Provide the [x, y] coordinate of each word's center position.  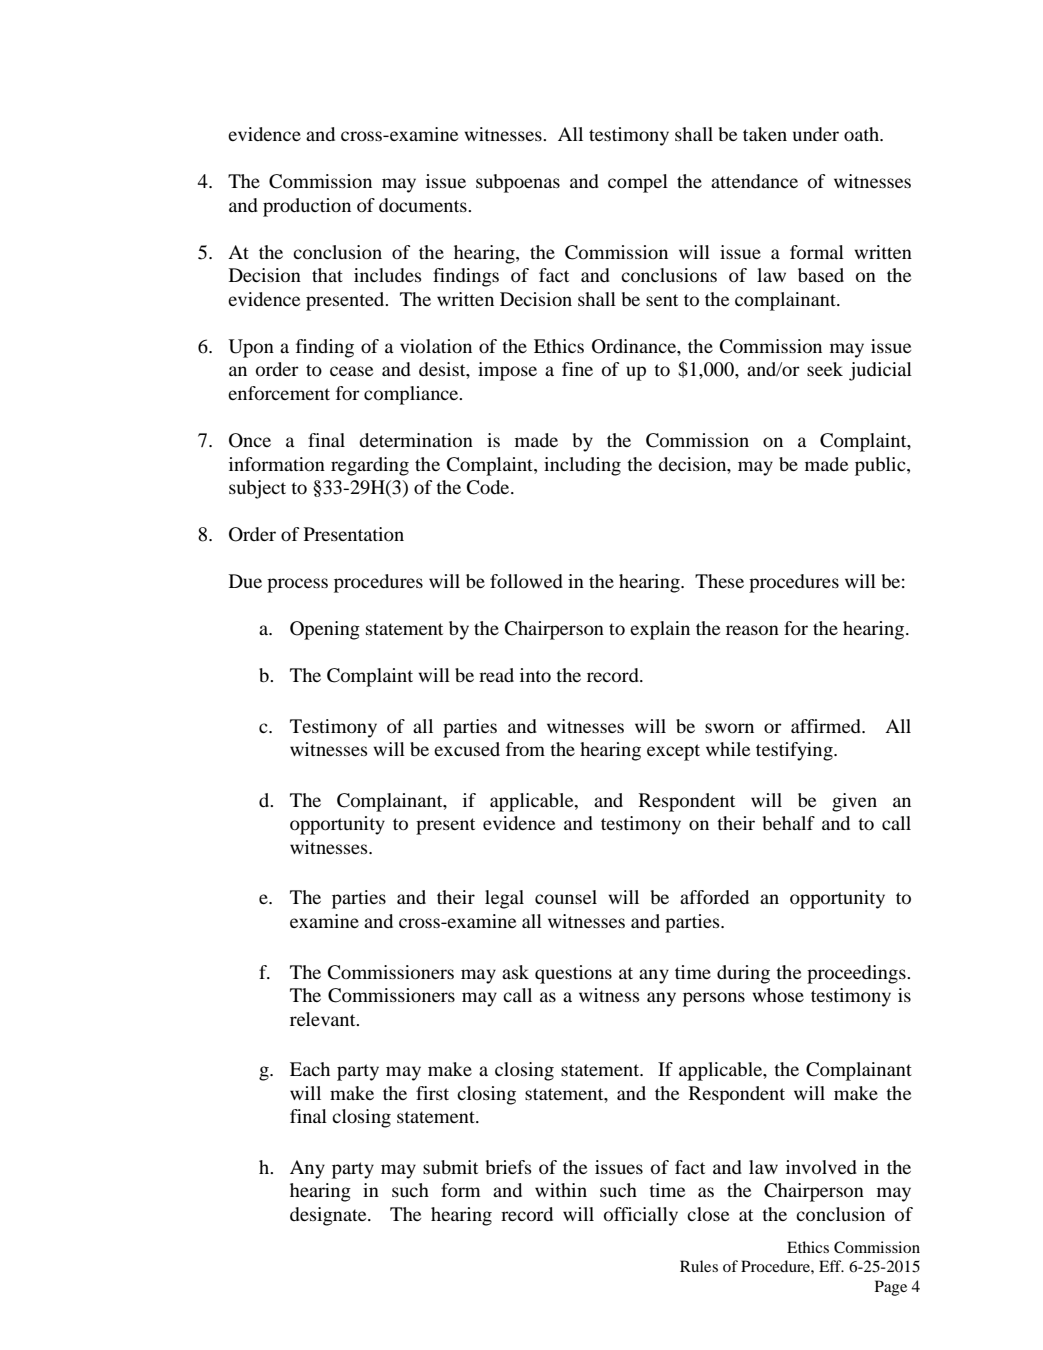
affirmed [827, 726]
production [307, 207]
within [561, 1190]
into [535, 675]
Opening [325, 630]
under [816, 134]
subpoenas [518, 183]
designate [329, 1216]
